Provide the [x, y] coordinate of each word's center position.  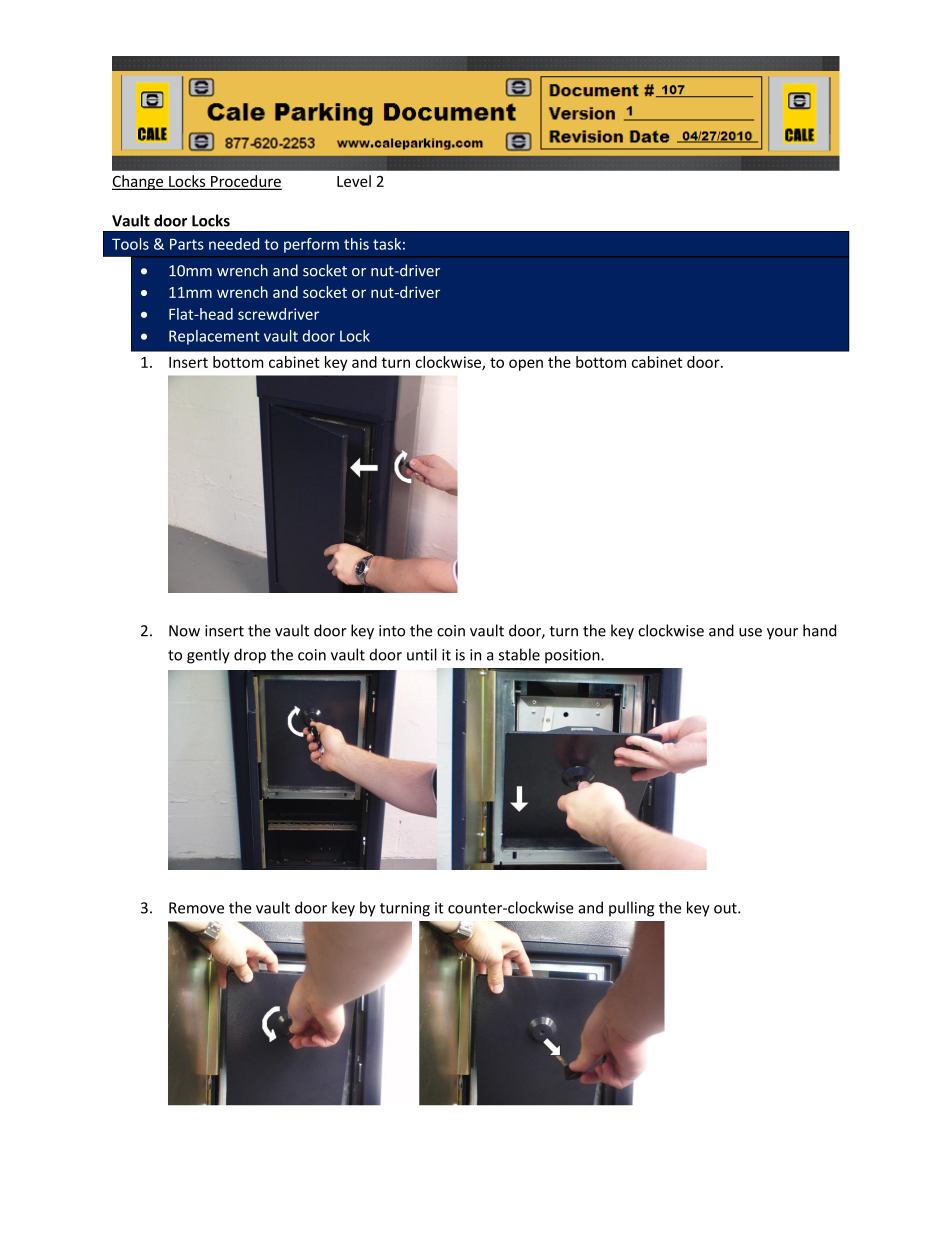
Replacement [214, 337]
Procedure [245, 182]
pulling [631, 909]
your [782, 634]
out [726, 908]
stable [519, 654]
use [750, 632]
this [356, 244]
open [526, 365]
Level [354, 181]
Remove [196, 908]
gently [208, 656]
